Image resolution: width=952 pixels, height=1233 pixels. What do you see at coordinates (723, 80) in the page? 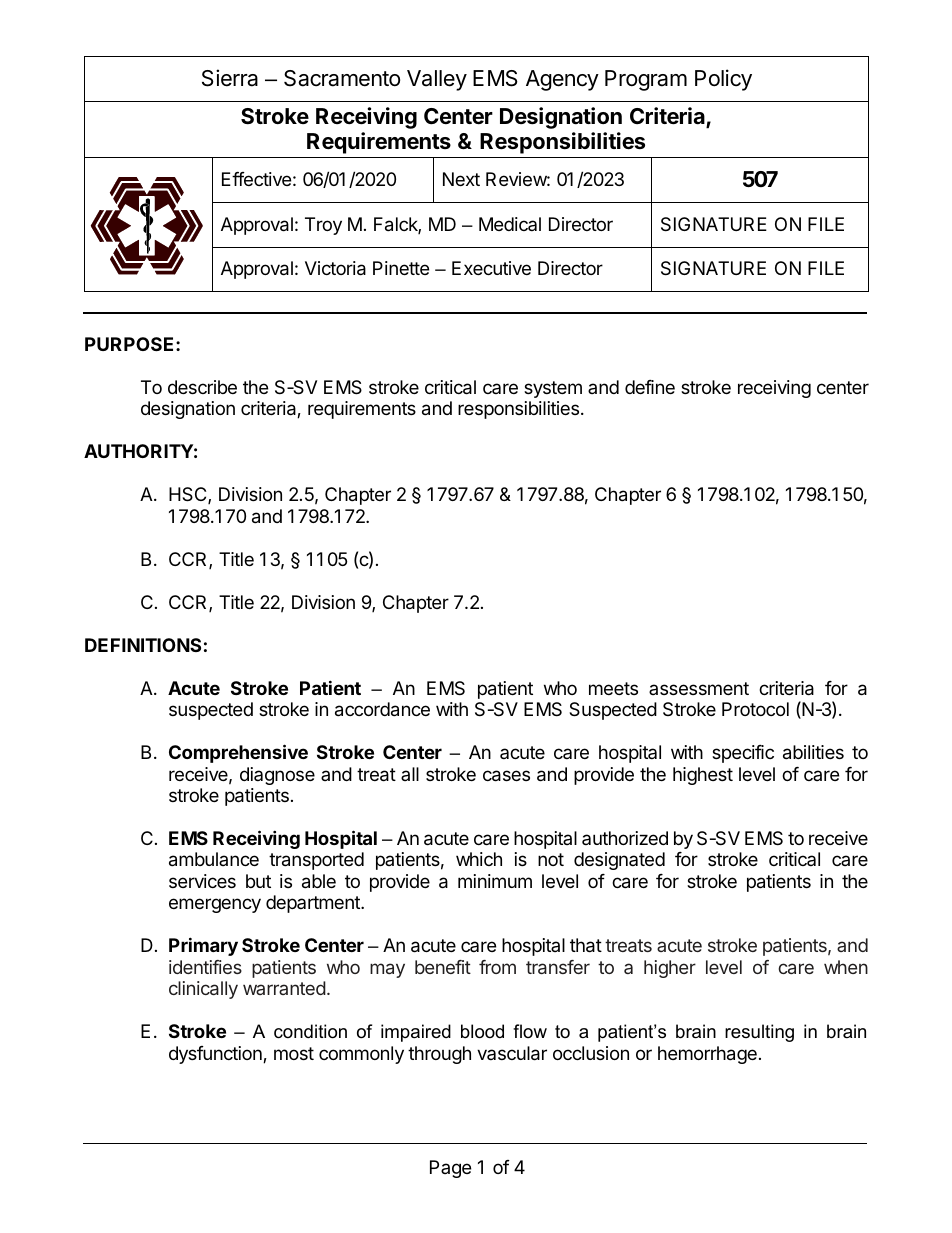
I see `Policy` at bounding box center [723, 80].
